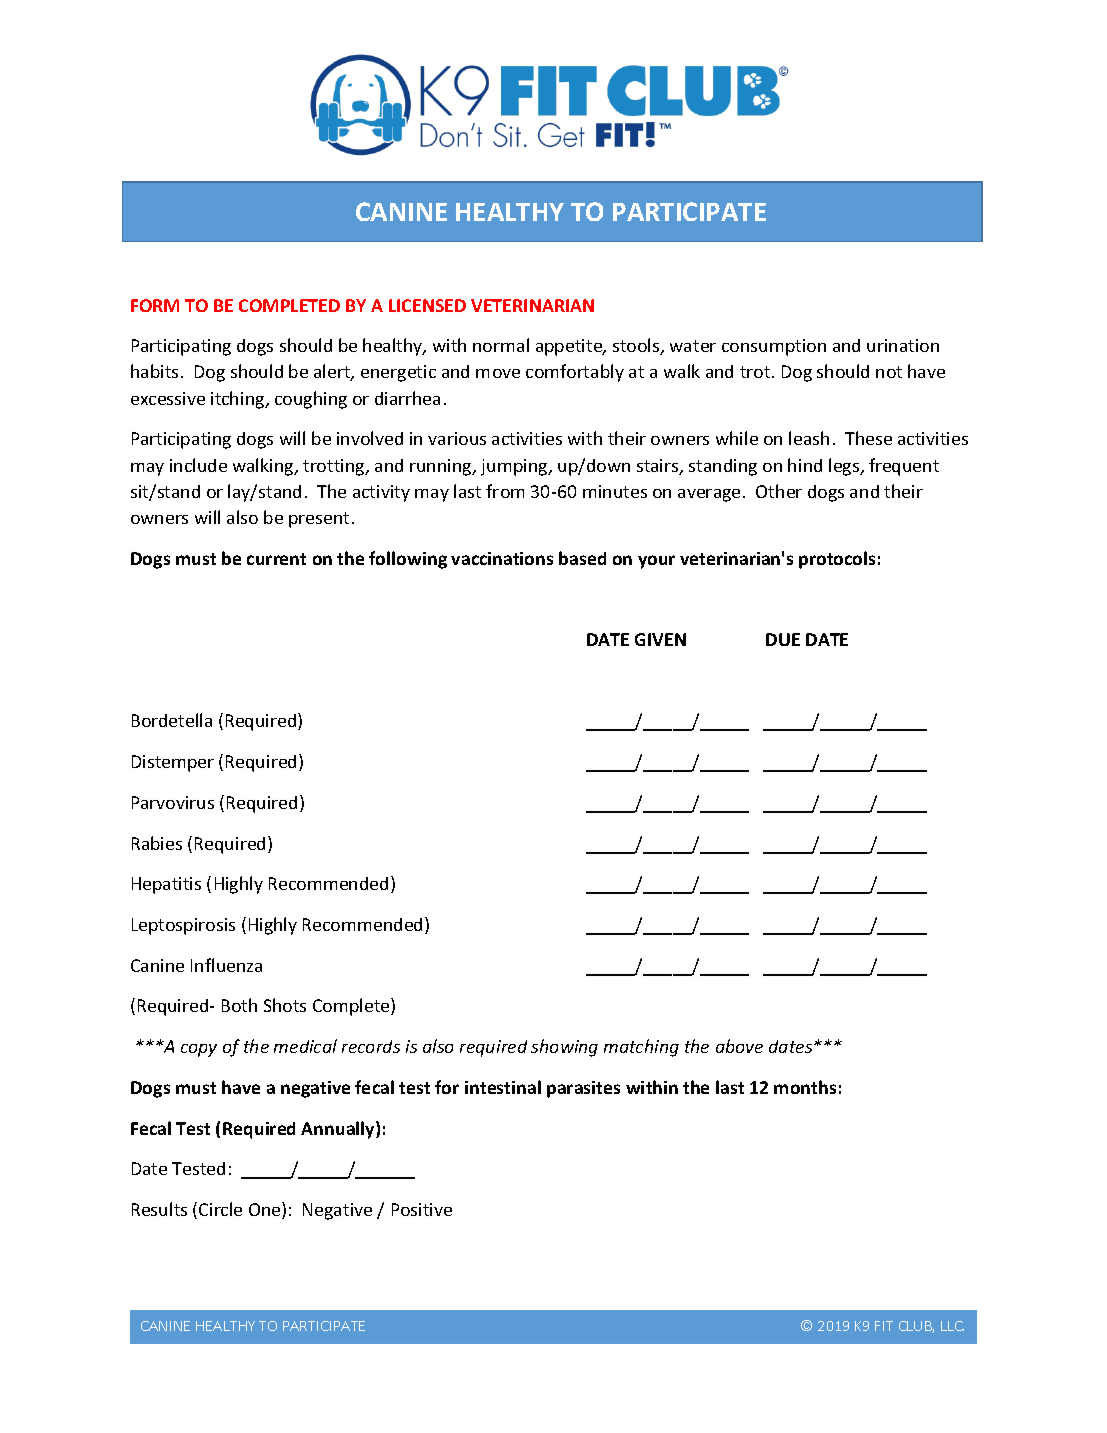 This image has width=1107, height=1433. What do you see at coordinates (783, 639) in the image?
I see `DUE` at bounding box center [783, 639].
